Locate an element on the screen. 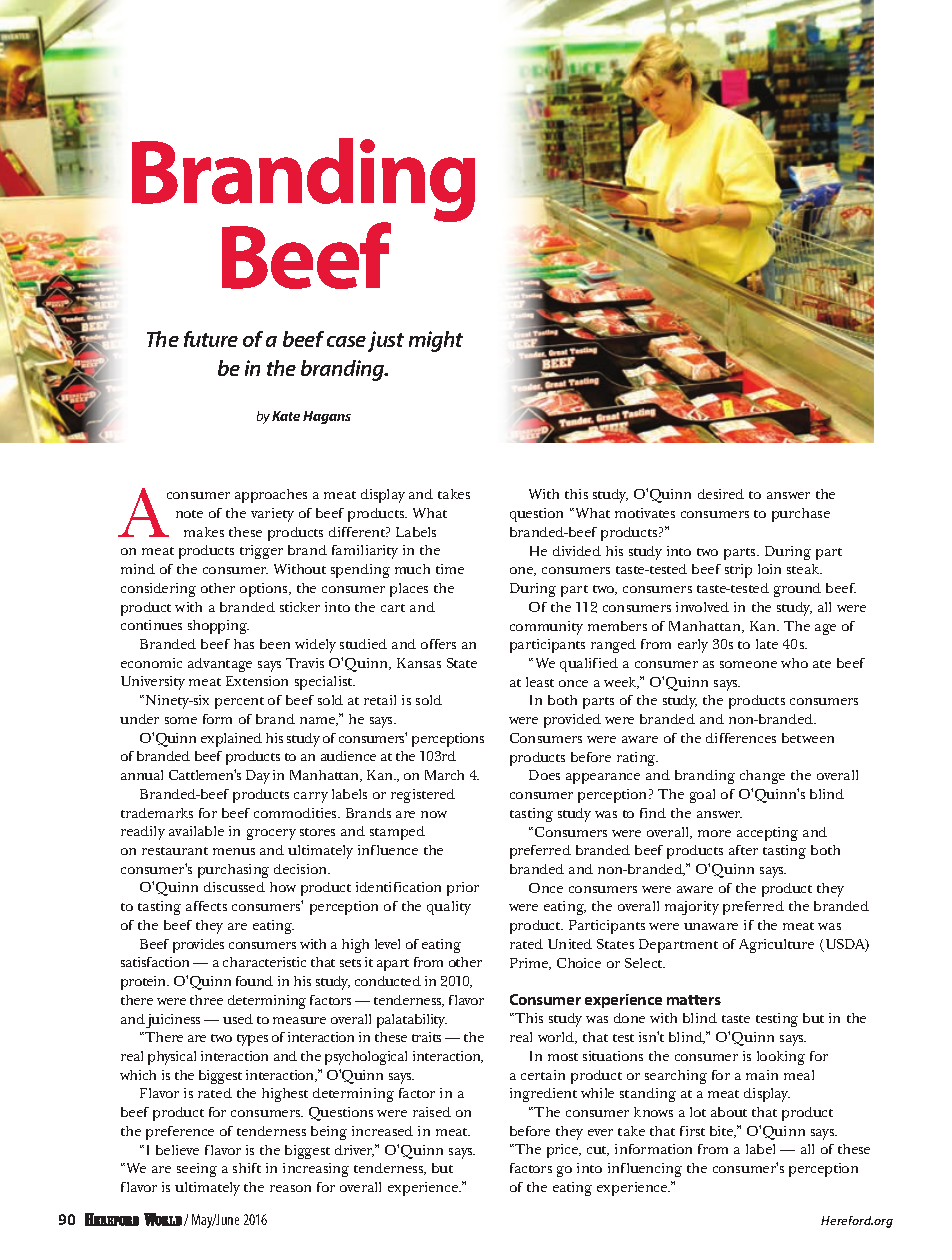 The width and height of the screenshot is (952, 1260). prior is located at coordinates (463, 889).
